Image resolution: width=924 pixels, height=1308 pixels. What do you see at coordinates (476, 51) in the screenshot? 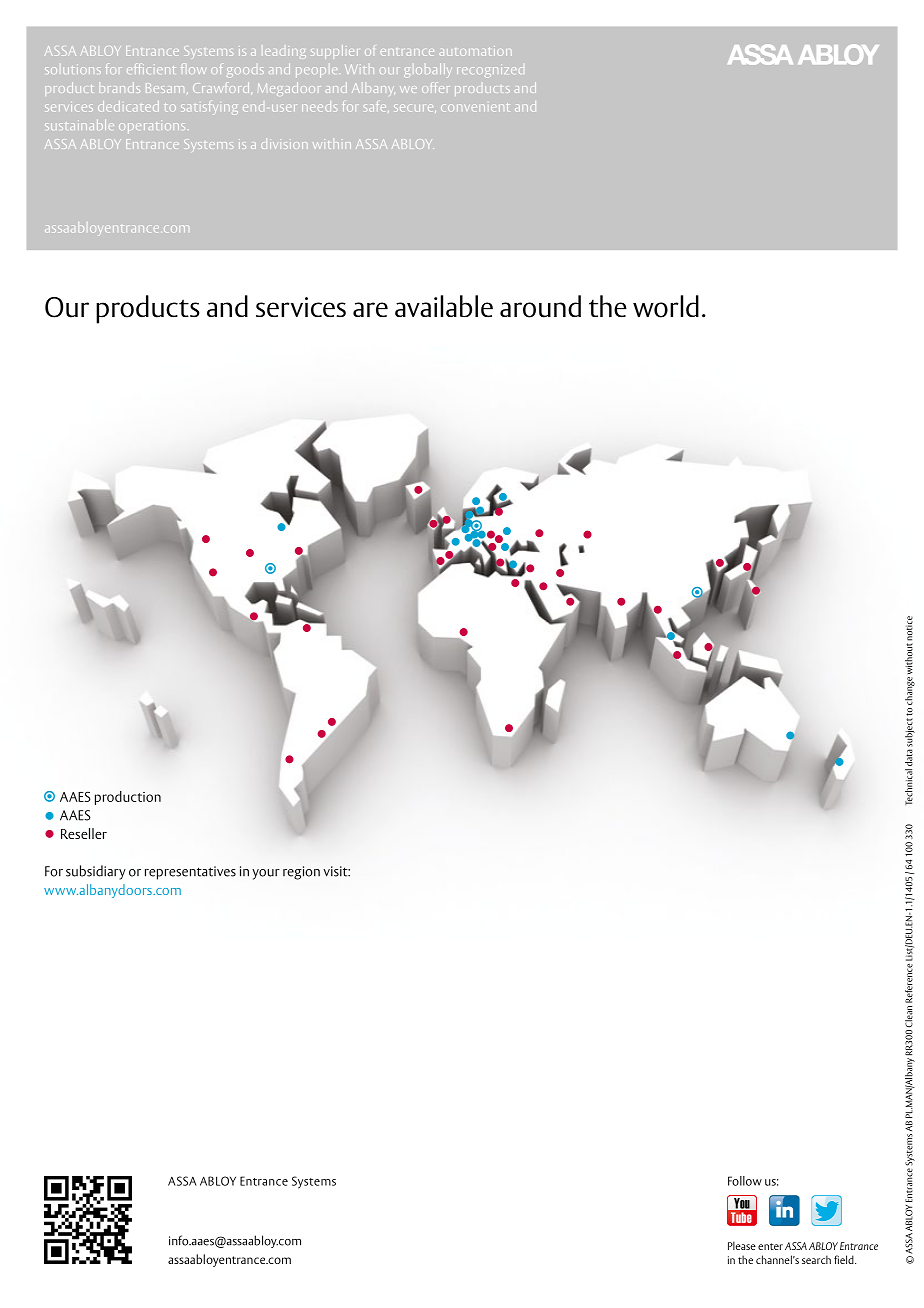
I see `automation` at bounding box center [476, 51].
